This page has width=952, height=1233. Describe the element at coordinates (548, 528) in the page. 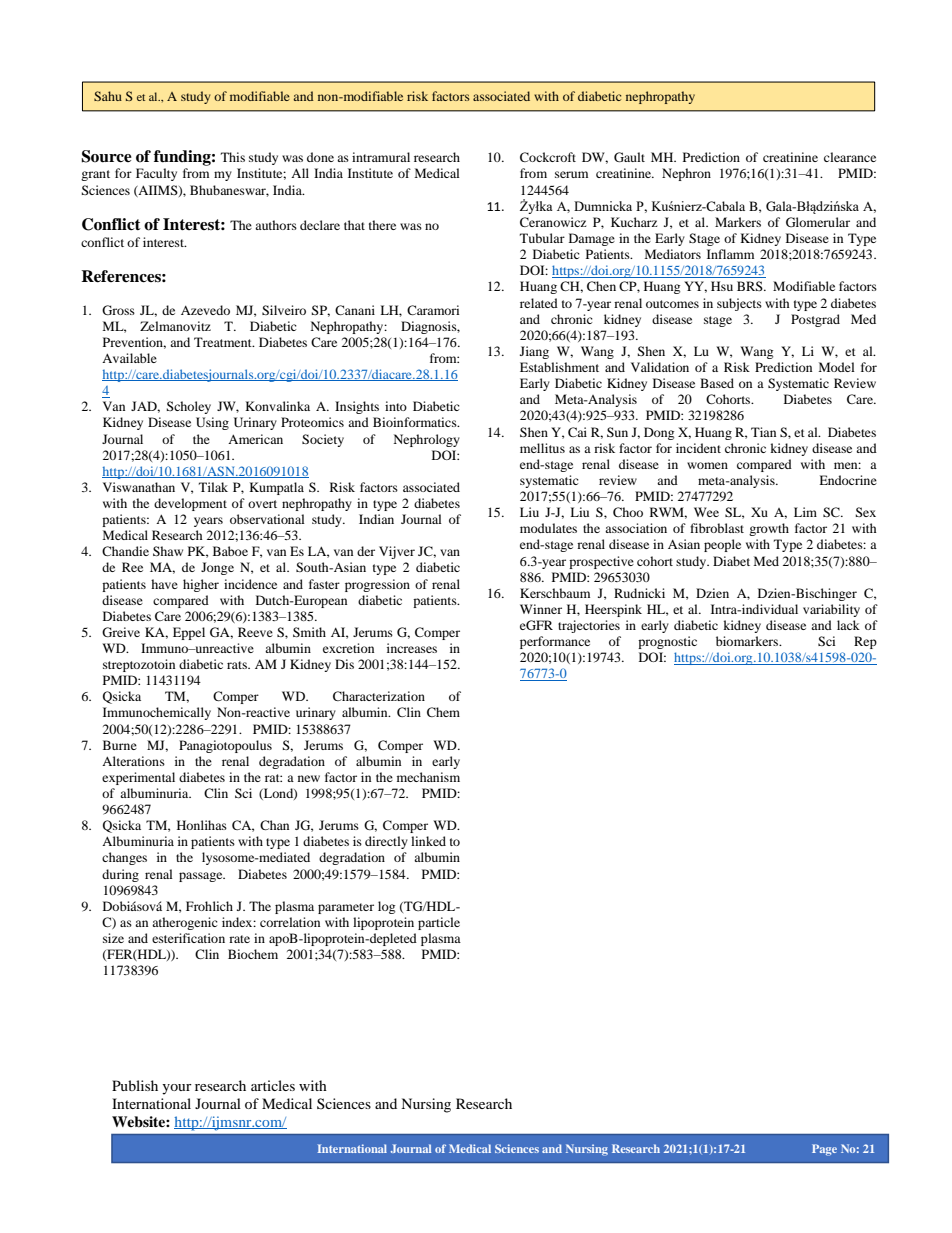

I see `modulates` at that location.
